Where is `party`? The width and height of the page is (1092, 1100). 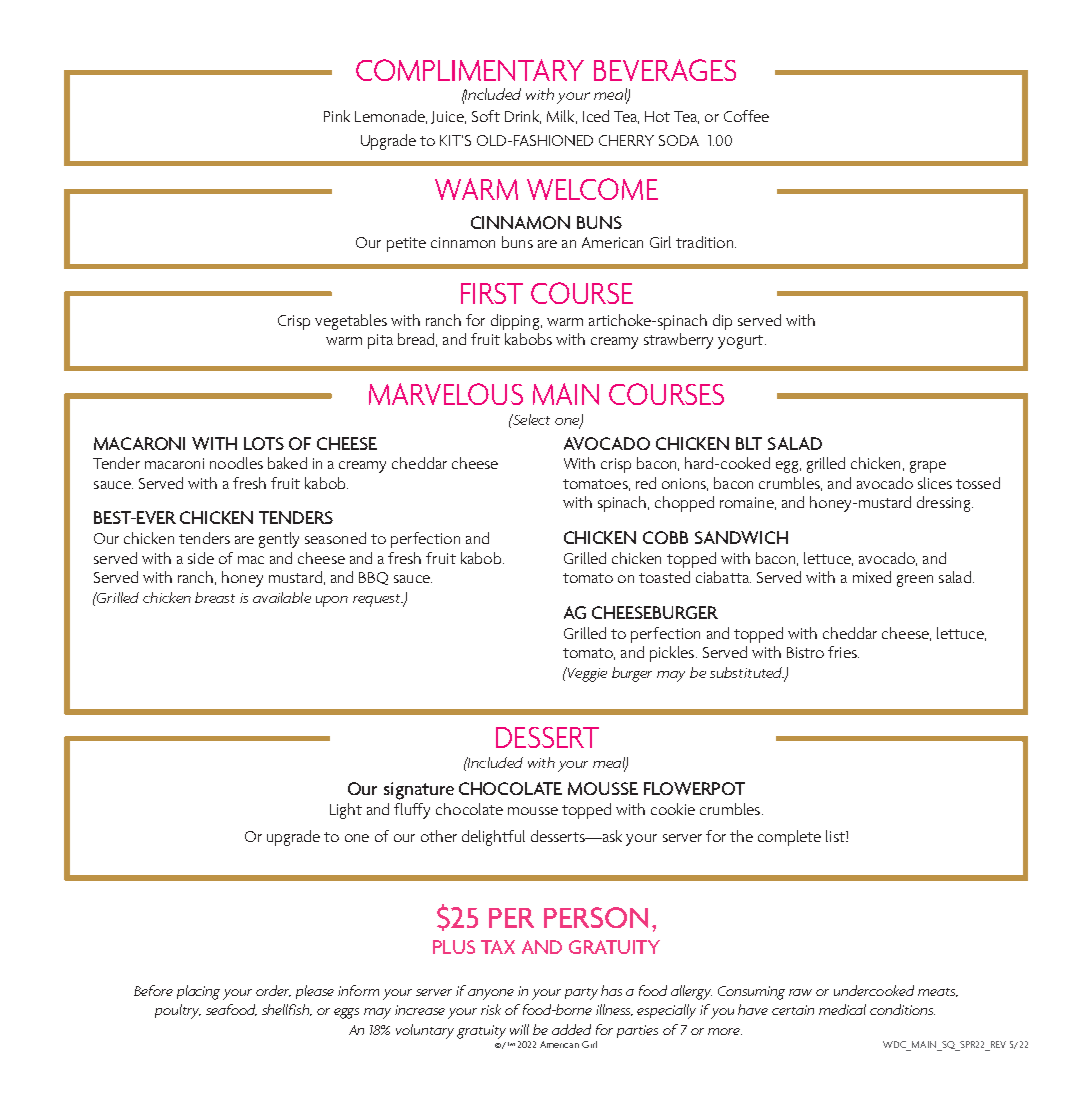
party is located at coordinates (581, 994).
